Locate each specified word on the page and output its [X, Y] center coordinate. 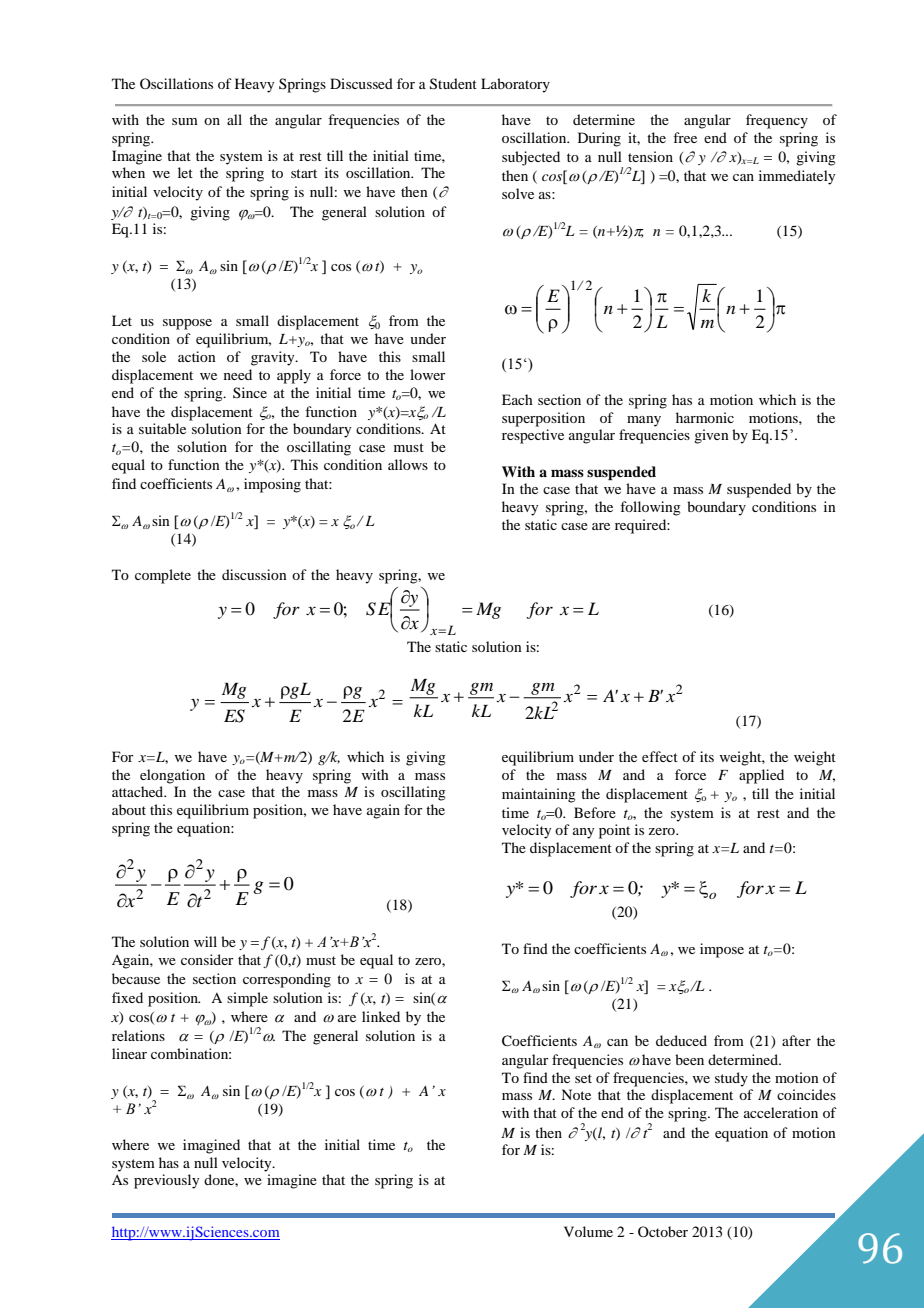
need [238, 374]
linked [381, 1016]
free [685, 137]
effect [660, 756]
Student [453, 84]
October [663, 1231]
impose [722, 950]
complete [163, 576]
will [205, 941]
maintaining [539, 795]
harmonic [705, 417]
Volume [588, 1231]
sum [185, 121]
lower [428, 374]
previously [166, 1181]
